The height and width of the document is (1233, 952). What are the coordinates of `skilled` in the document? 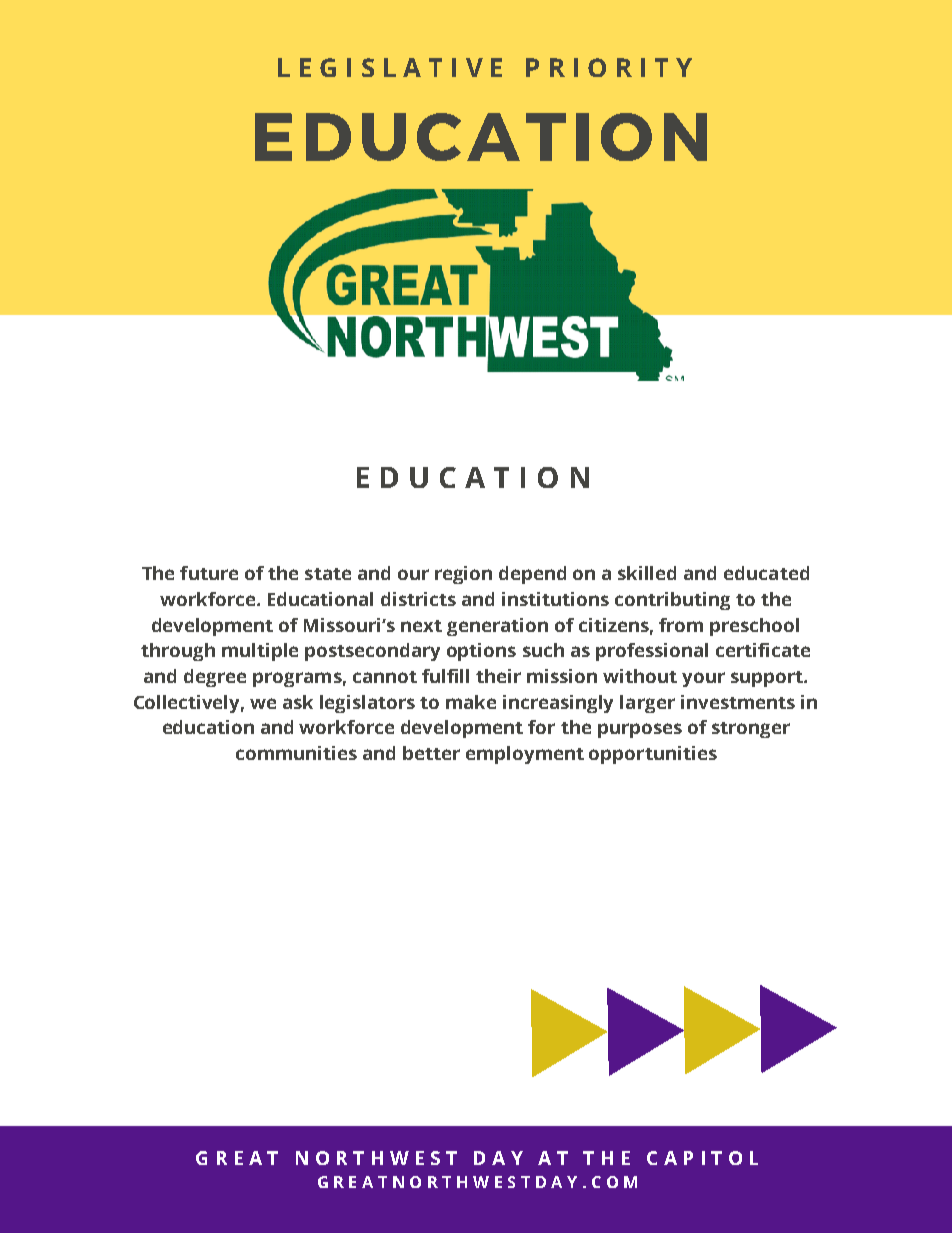 It's located at (647, 573).
